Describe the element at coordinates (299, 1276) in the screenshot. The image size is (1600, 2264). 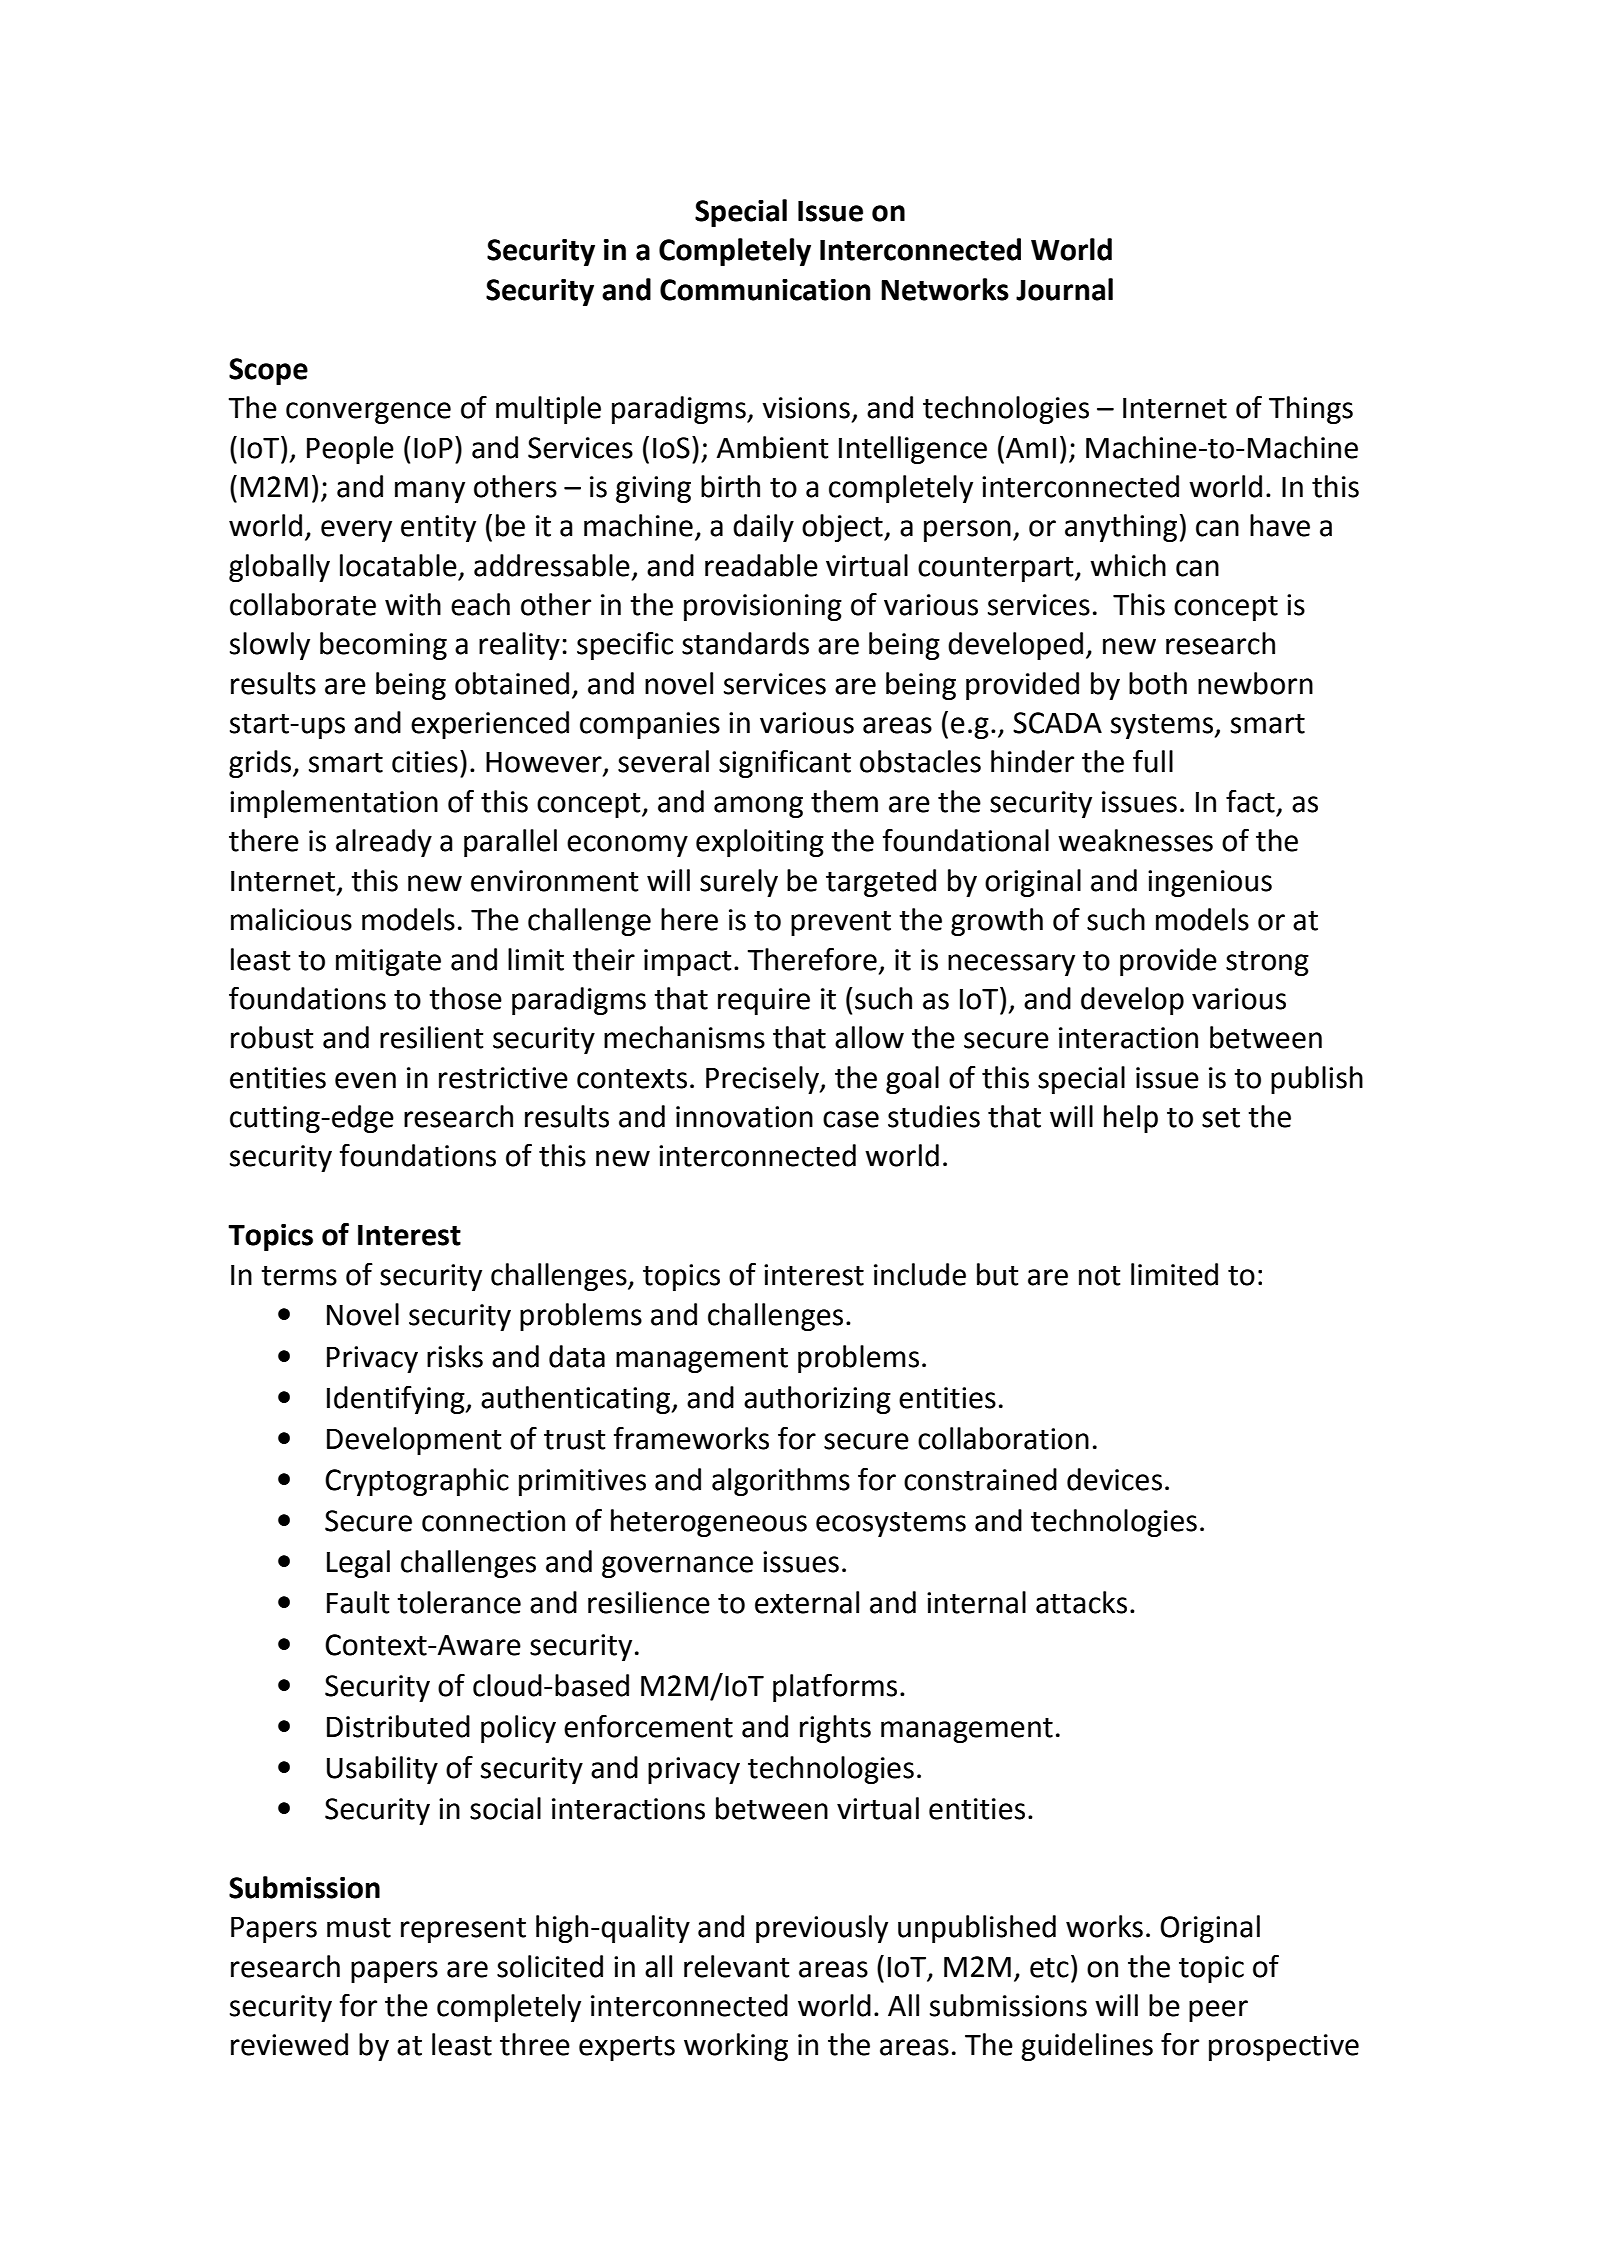
I see `terms` at that location.
